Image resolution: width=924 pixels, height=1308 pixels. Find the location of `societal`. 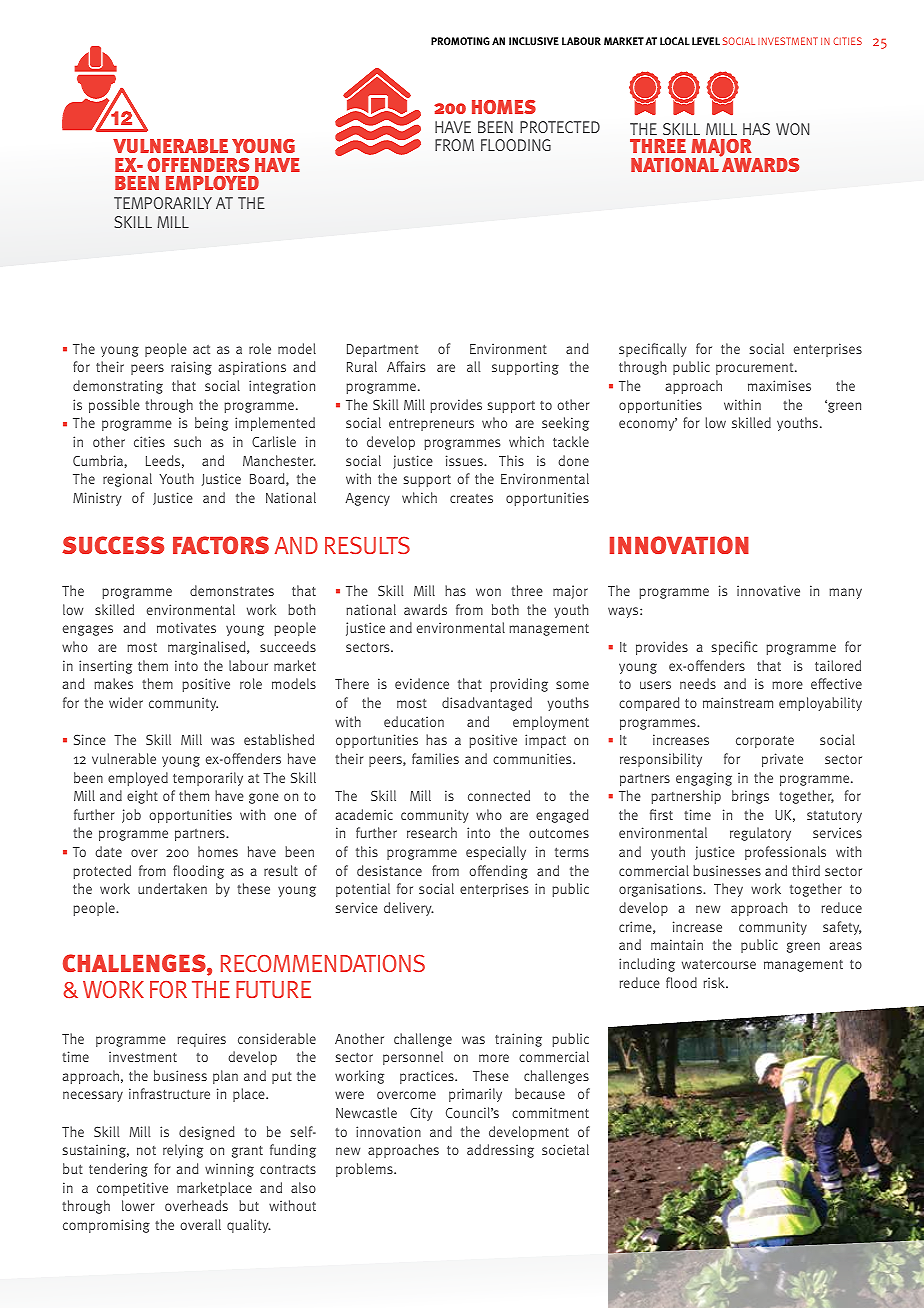

societal is located at coordinates (565, 1149).
